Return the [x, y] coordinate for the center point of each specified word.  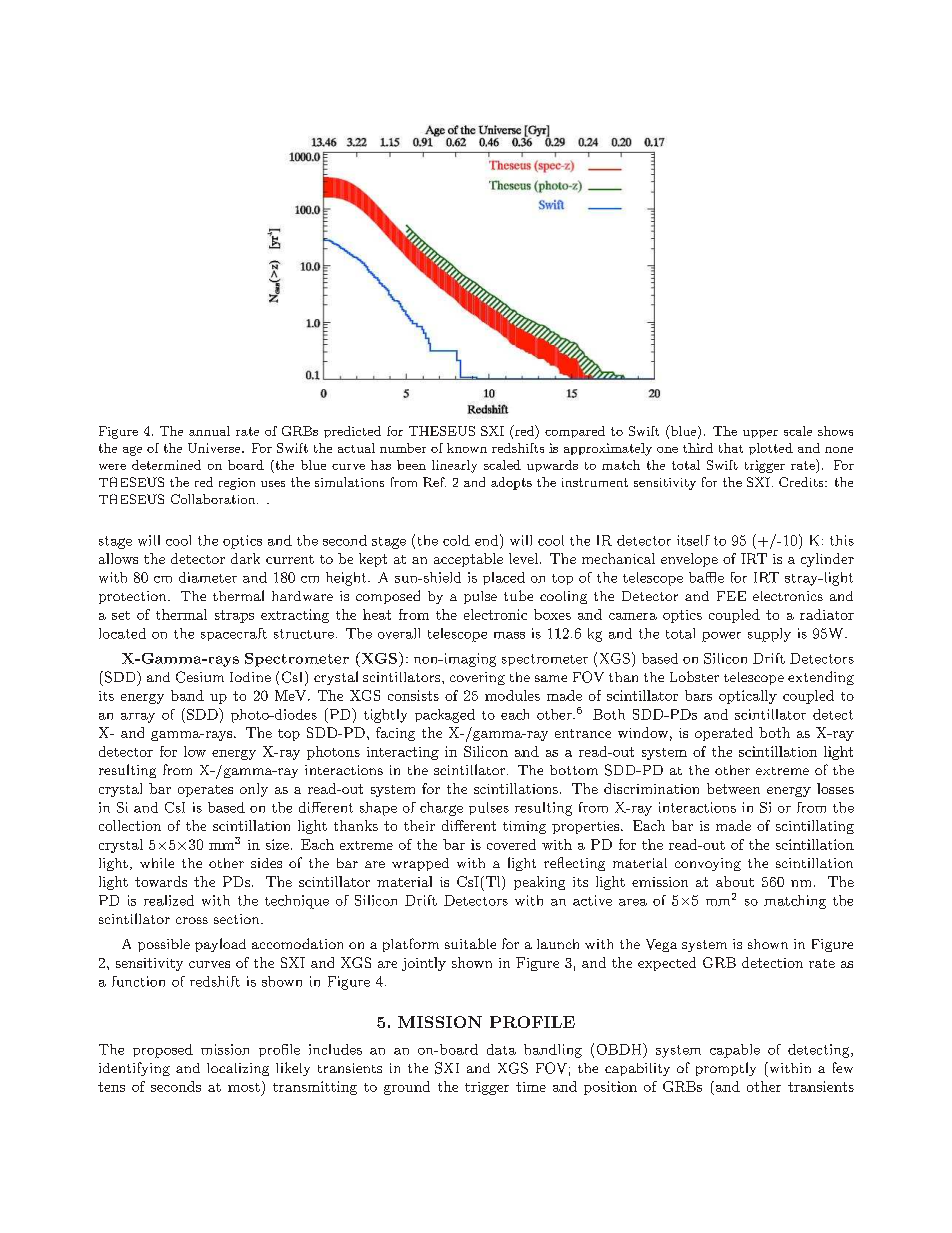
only [254, 790]
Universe [215, 448]
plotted [771, 449]
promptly [726, 1069]
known [467, 448]
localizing [238, 1069]
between [733, 788]
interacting [403, 753]
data [501, 1049]
